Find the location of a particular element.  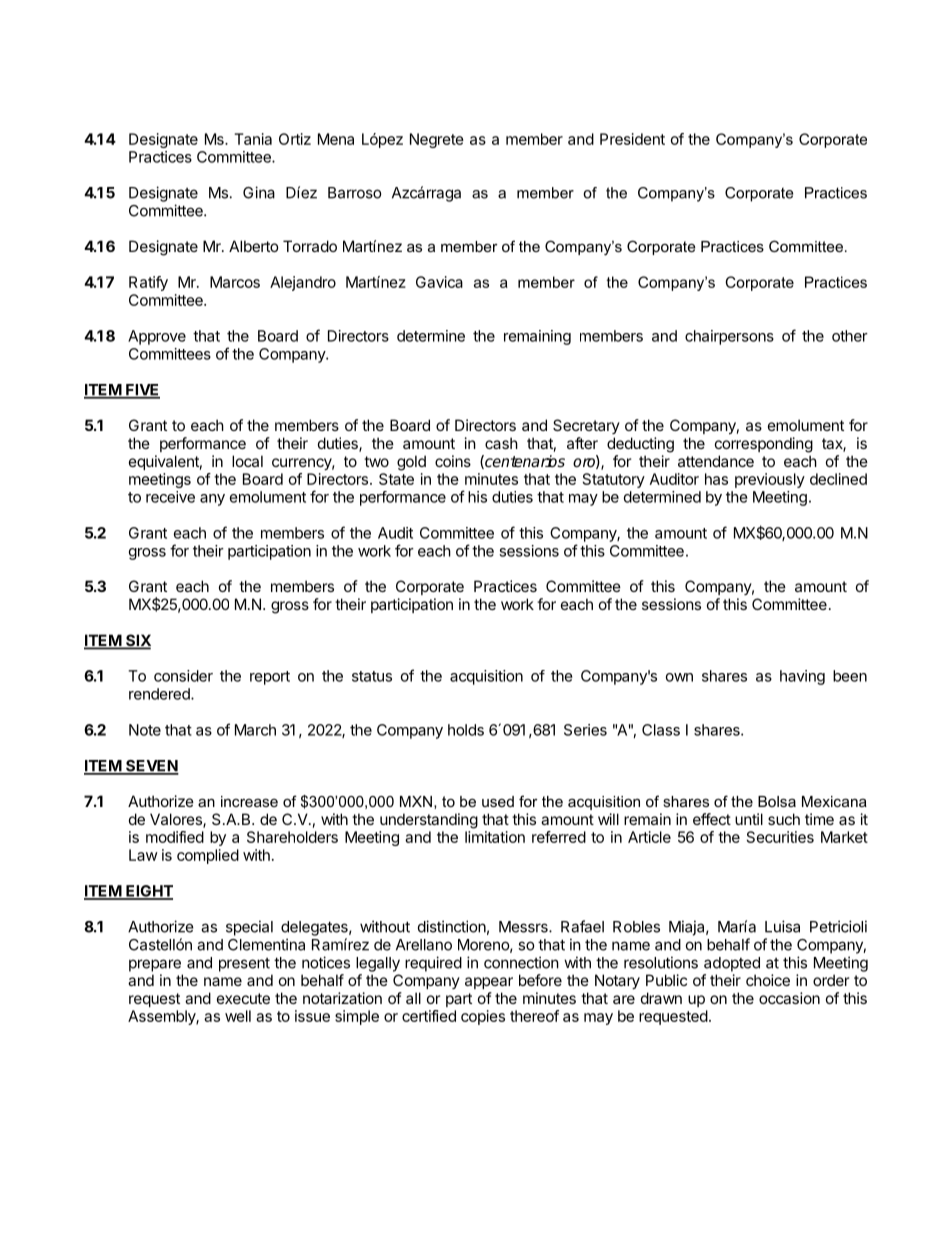

corresponding is located at coordinates (764, 445).
